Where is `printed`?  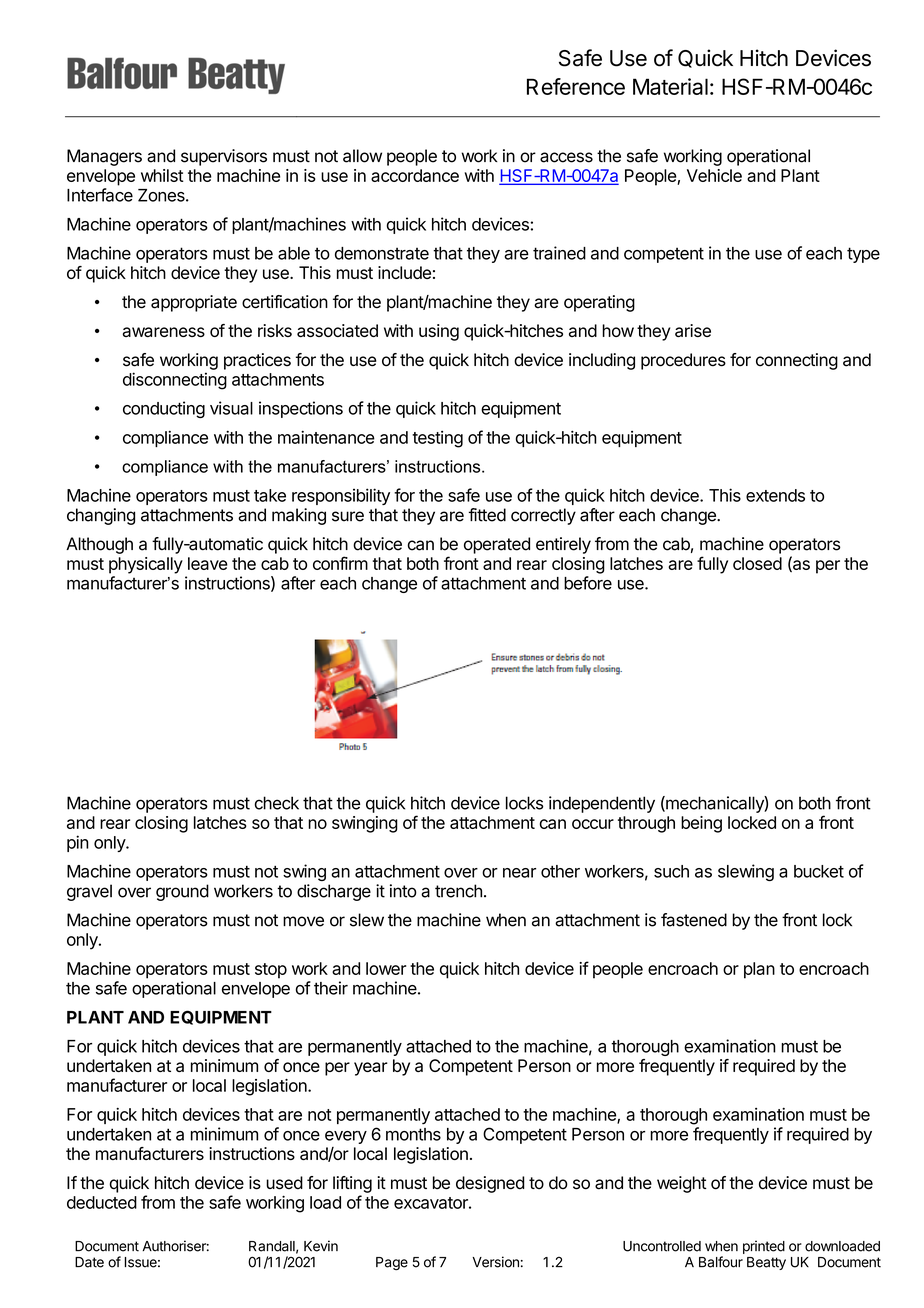
printed is located at coordinates (764, 1247).
